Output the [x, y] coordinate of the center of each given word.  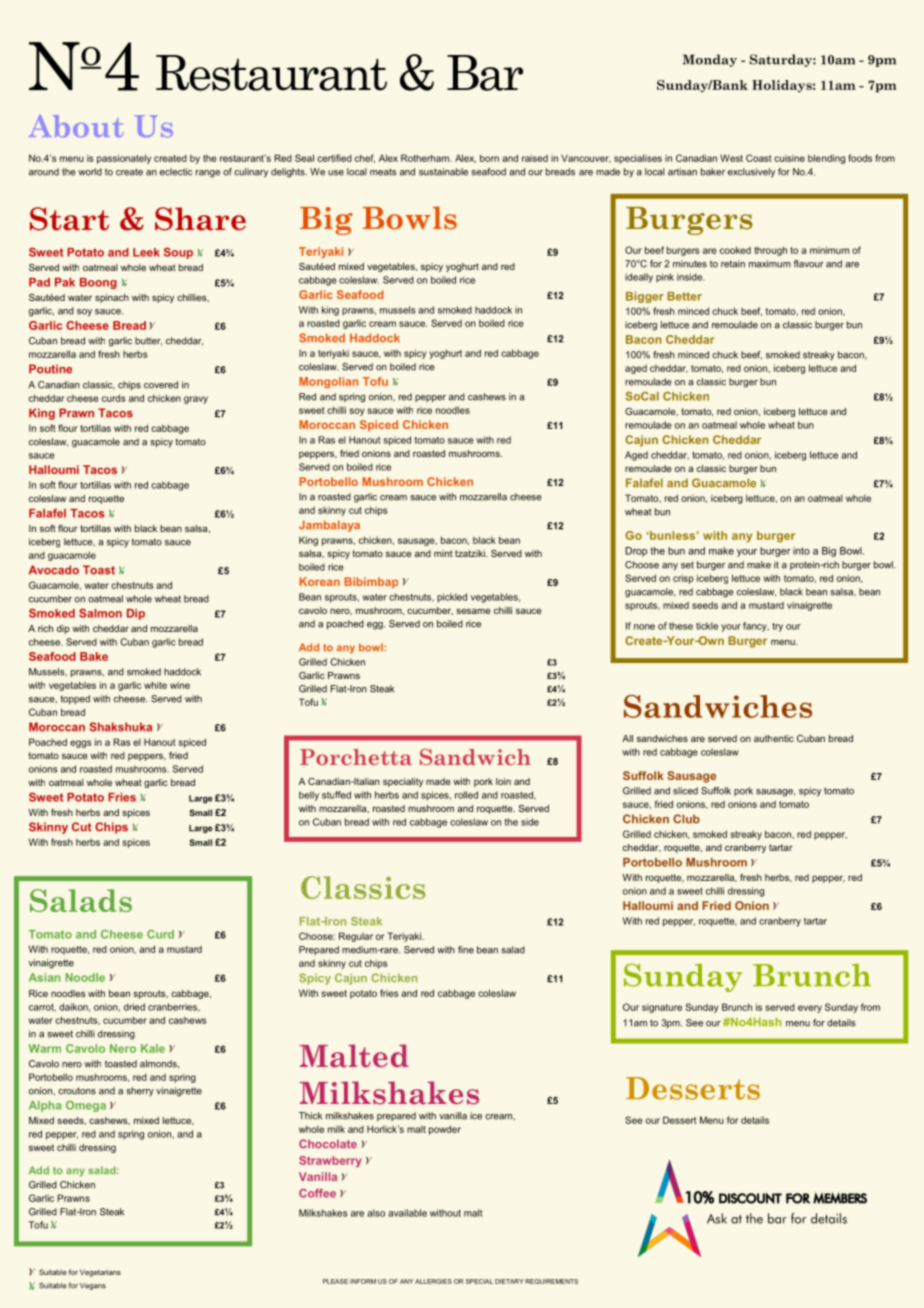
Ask [717, 1218]
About [76, 126]
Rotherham [426, 158]
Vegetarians [100, 1273]
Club [686, 819]
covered [161, 385]
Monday [710, 60]
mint [443, 553]
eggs [81, 744]
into [801, 551]
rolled [466, 795]
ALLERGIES [433, 1281]
